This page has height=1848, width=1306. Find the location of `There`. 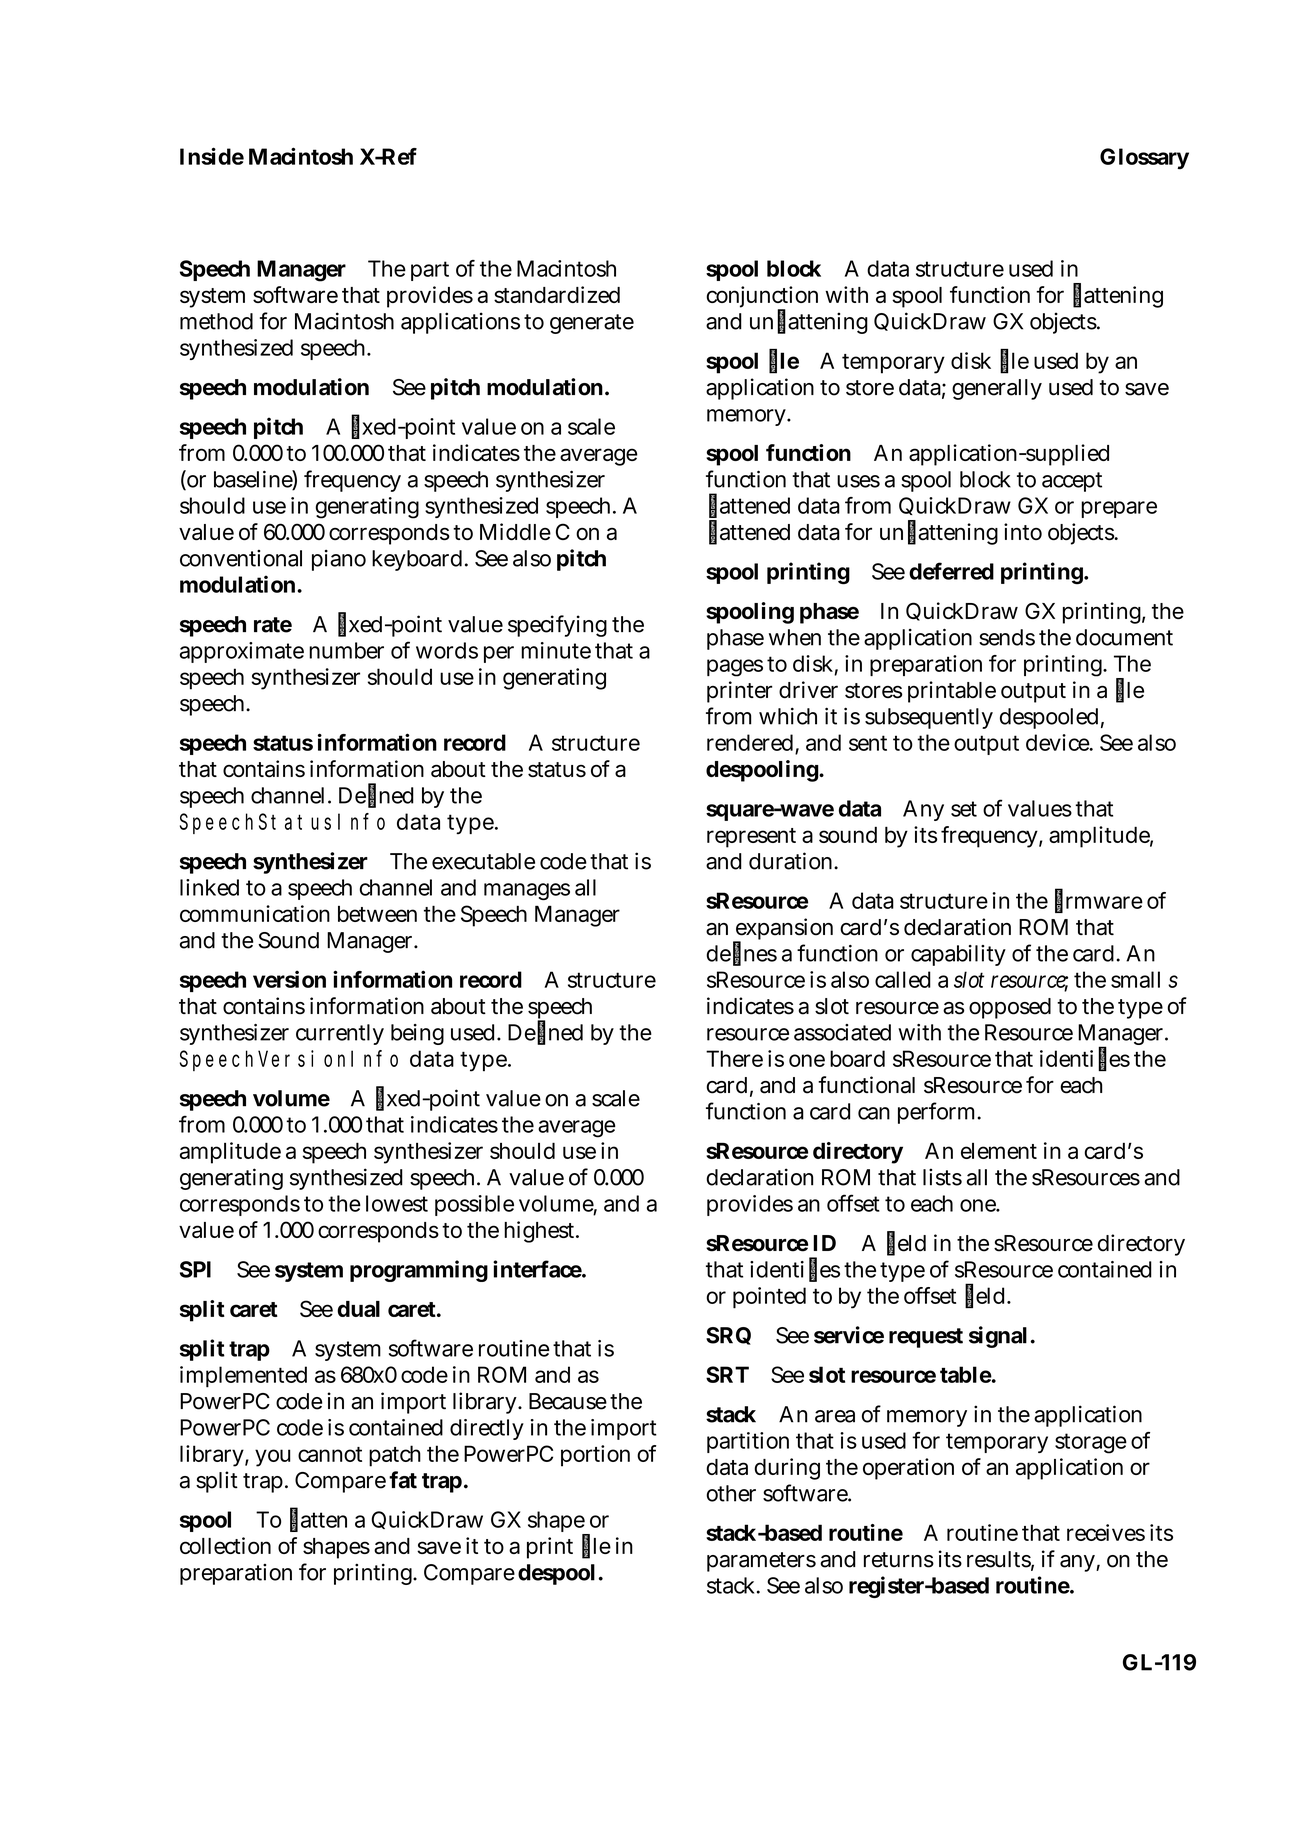

There is located at coordinates (734, 1058).
